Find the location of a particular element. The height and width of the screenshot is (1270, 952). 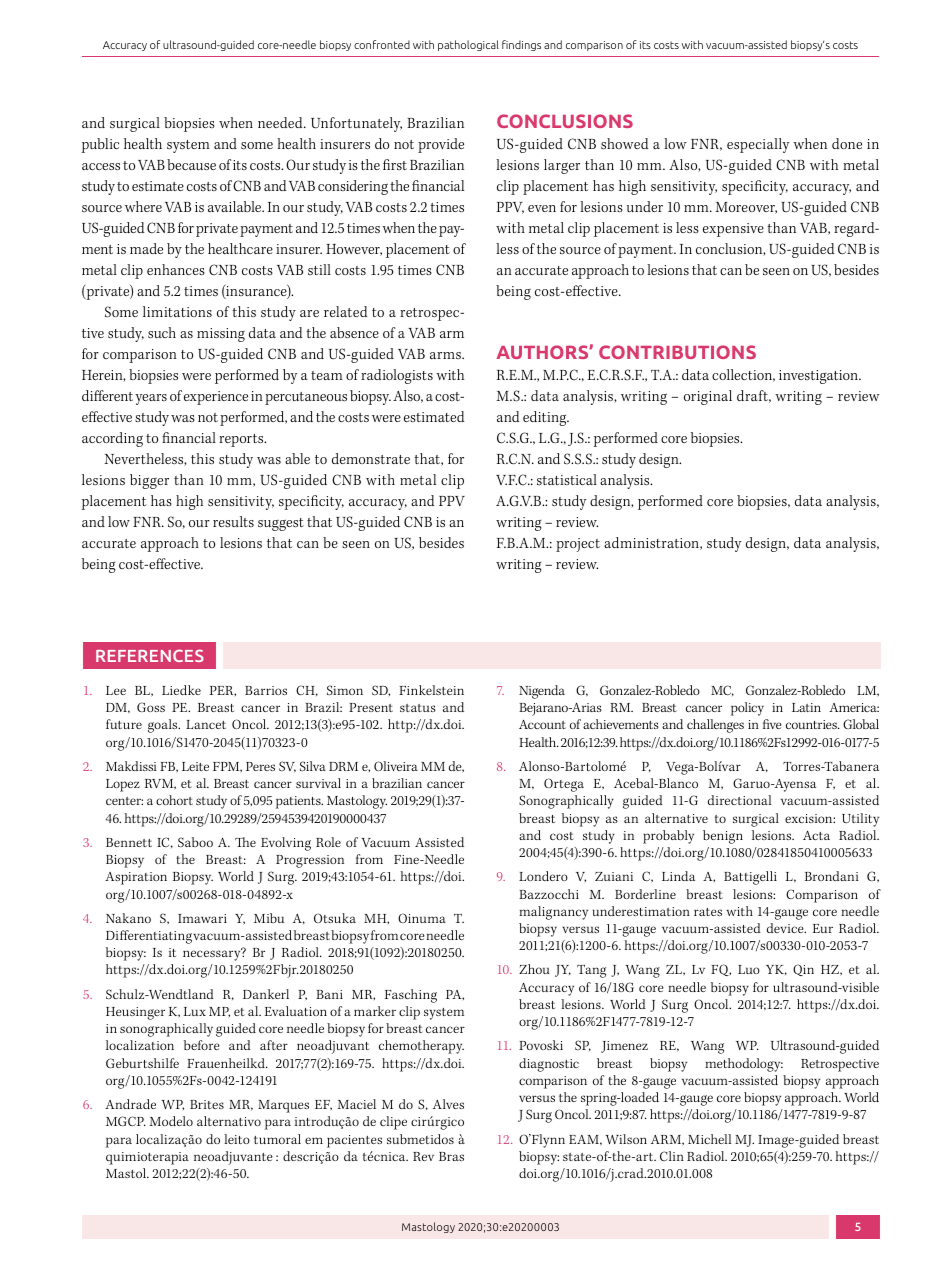

policy is located at coordinates (747, 709).
